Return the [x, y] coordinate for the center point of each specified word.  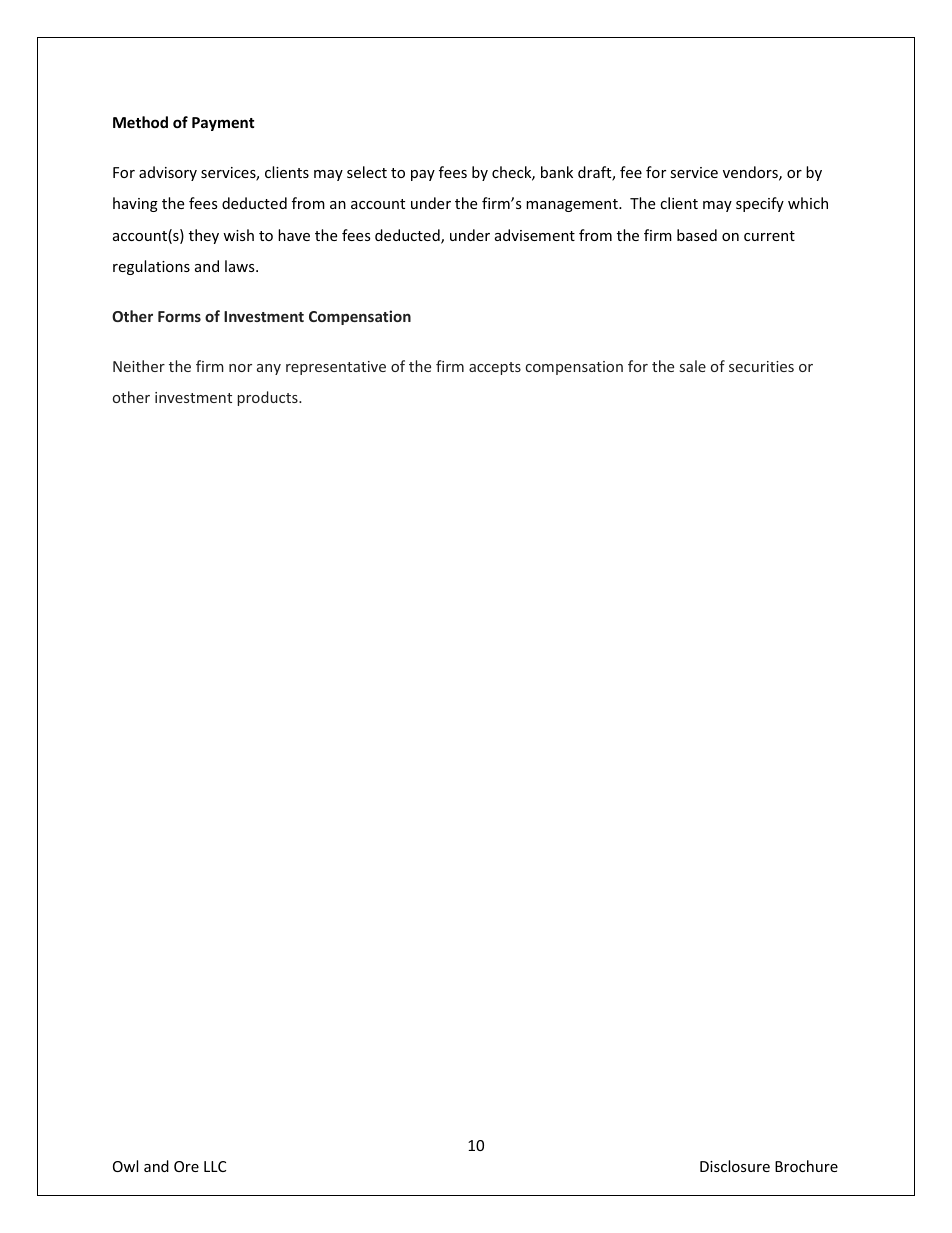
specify [760, 204]
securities [761, 366]
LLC [215, 1166]
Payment [223, 124]
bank [557, 172]
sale [693, 366]
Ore [186, 1166]
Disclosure [735, 1166]
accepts [495, 368]
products [268, 398]
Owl [125, 1166]
